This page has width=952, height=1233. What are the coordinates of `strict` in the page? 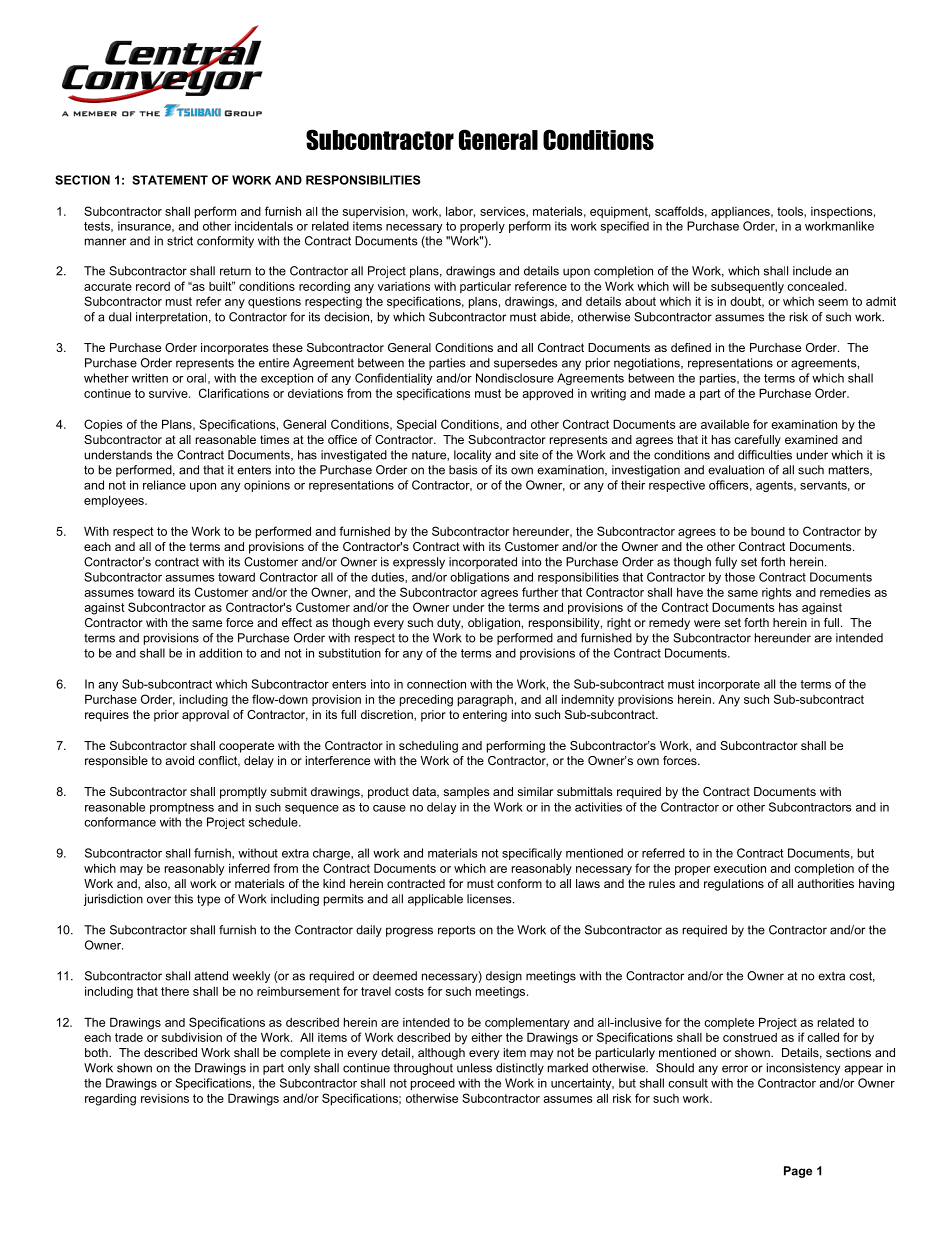 It's located at (180, 241).
